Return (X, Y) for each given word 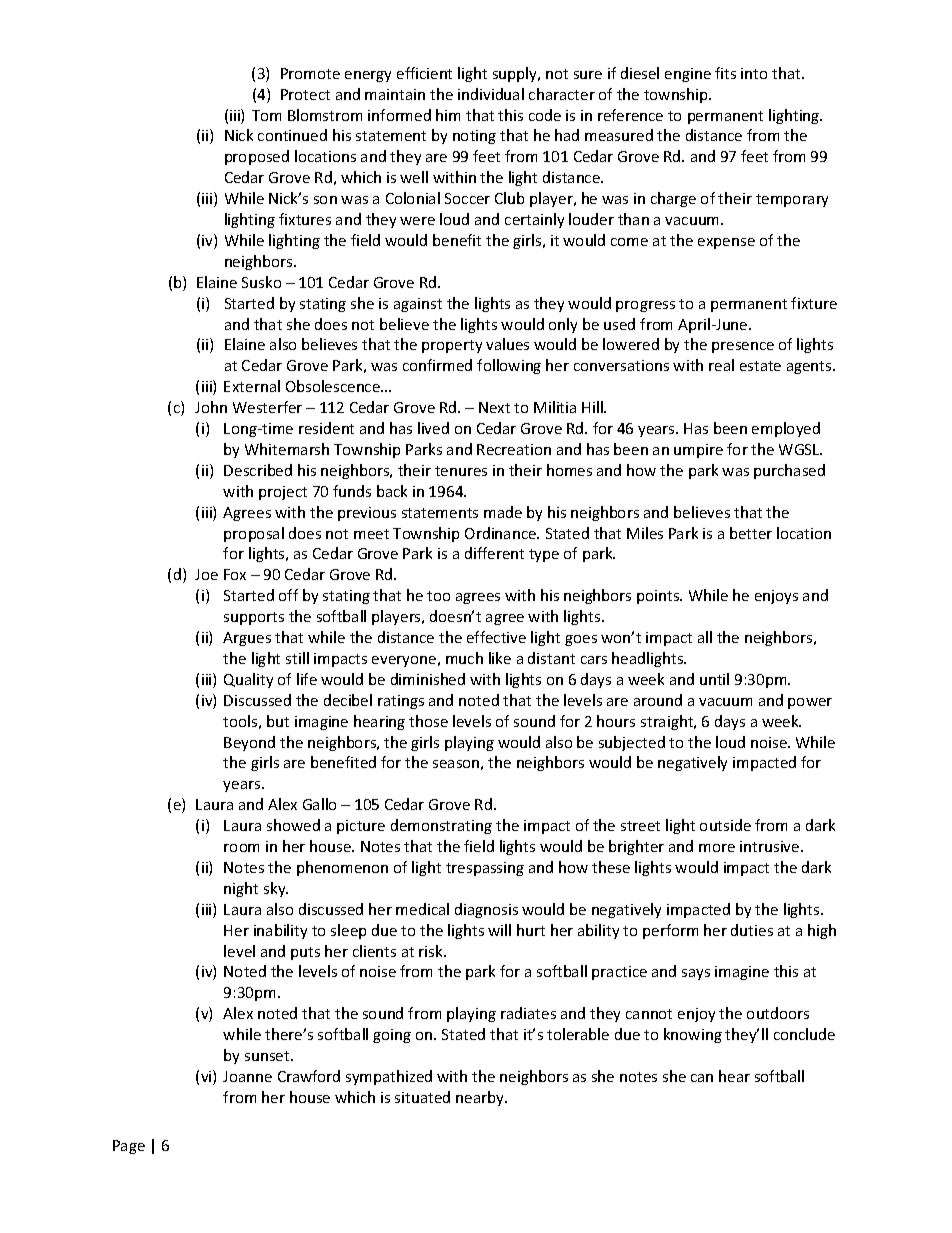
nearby (481, 1098)
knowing (693, 1035)
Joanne (247, 1076)
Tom (266, 115)
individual (491, 94)
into (754, 73)
